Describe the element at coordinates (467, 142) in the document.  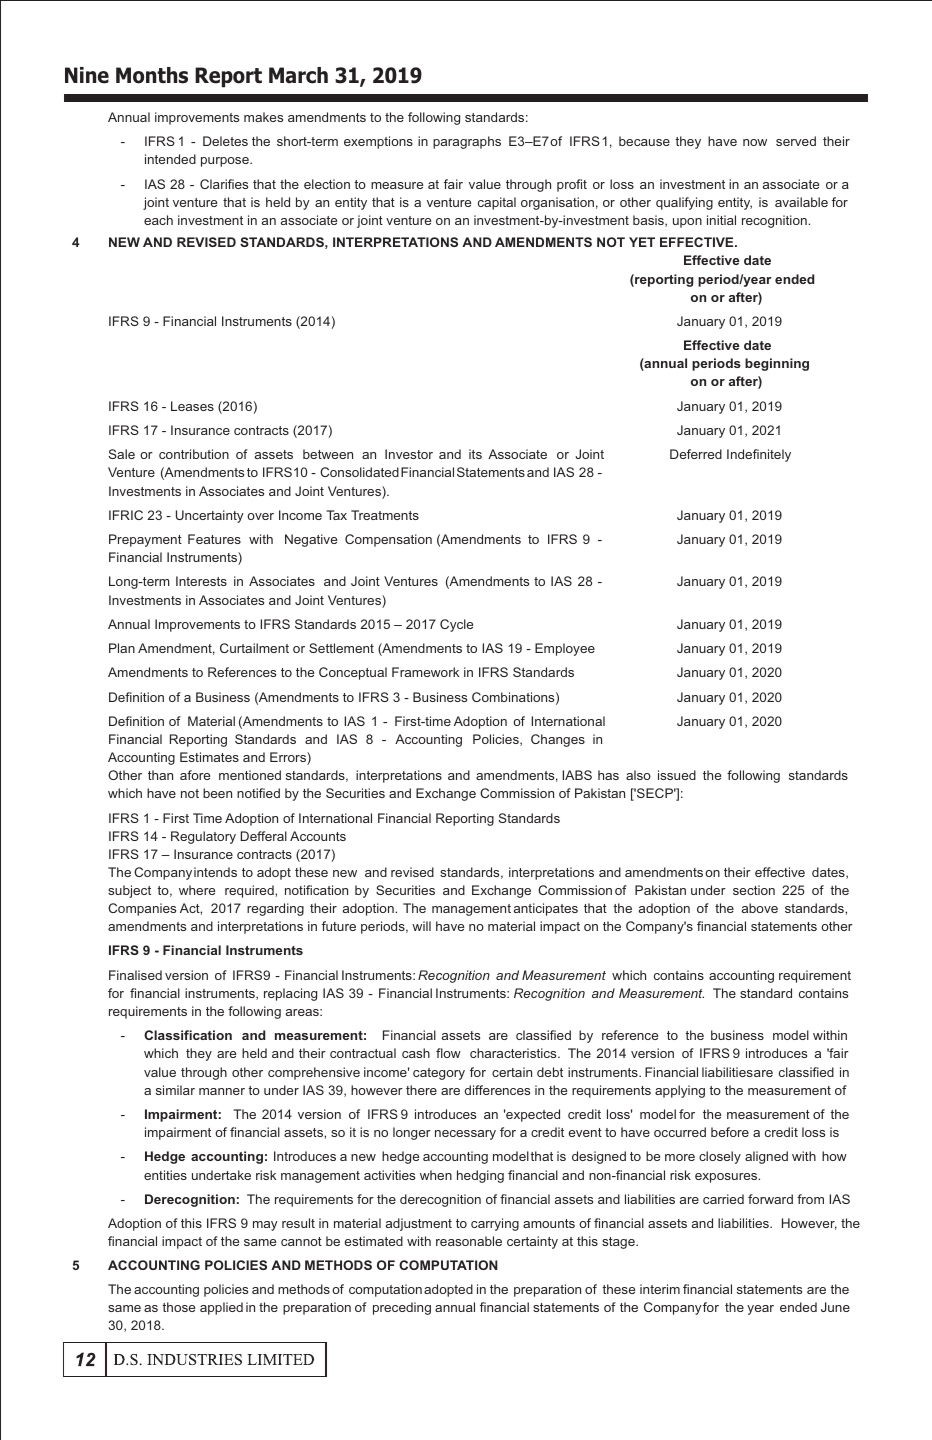
I see `paragraphs` at that location.
